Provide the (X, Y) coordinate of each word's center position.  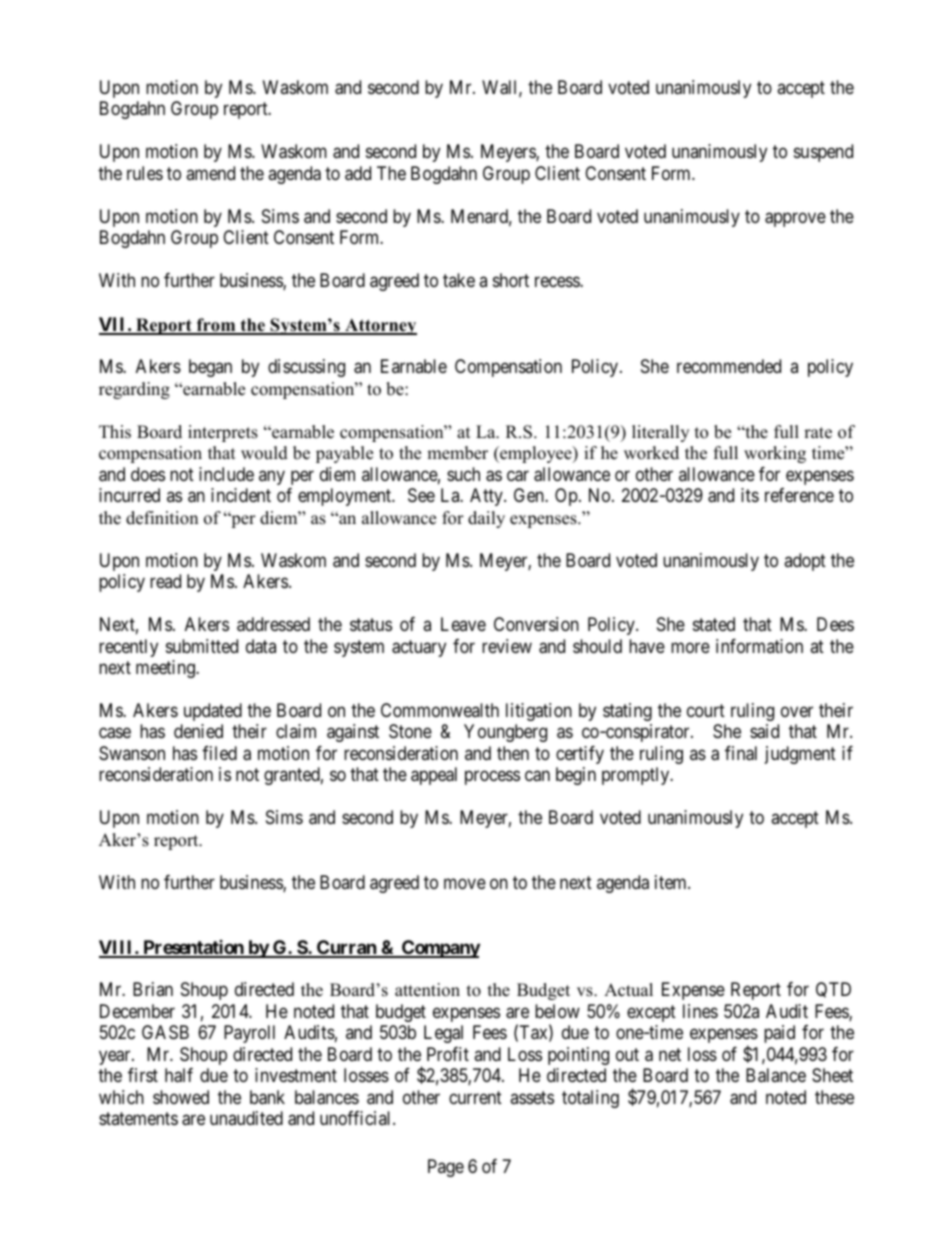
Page (446, 1168)
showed (181, 1097)
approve (795, 219)
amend (210, 173)
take (459, 280)
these (834, 1097)
